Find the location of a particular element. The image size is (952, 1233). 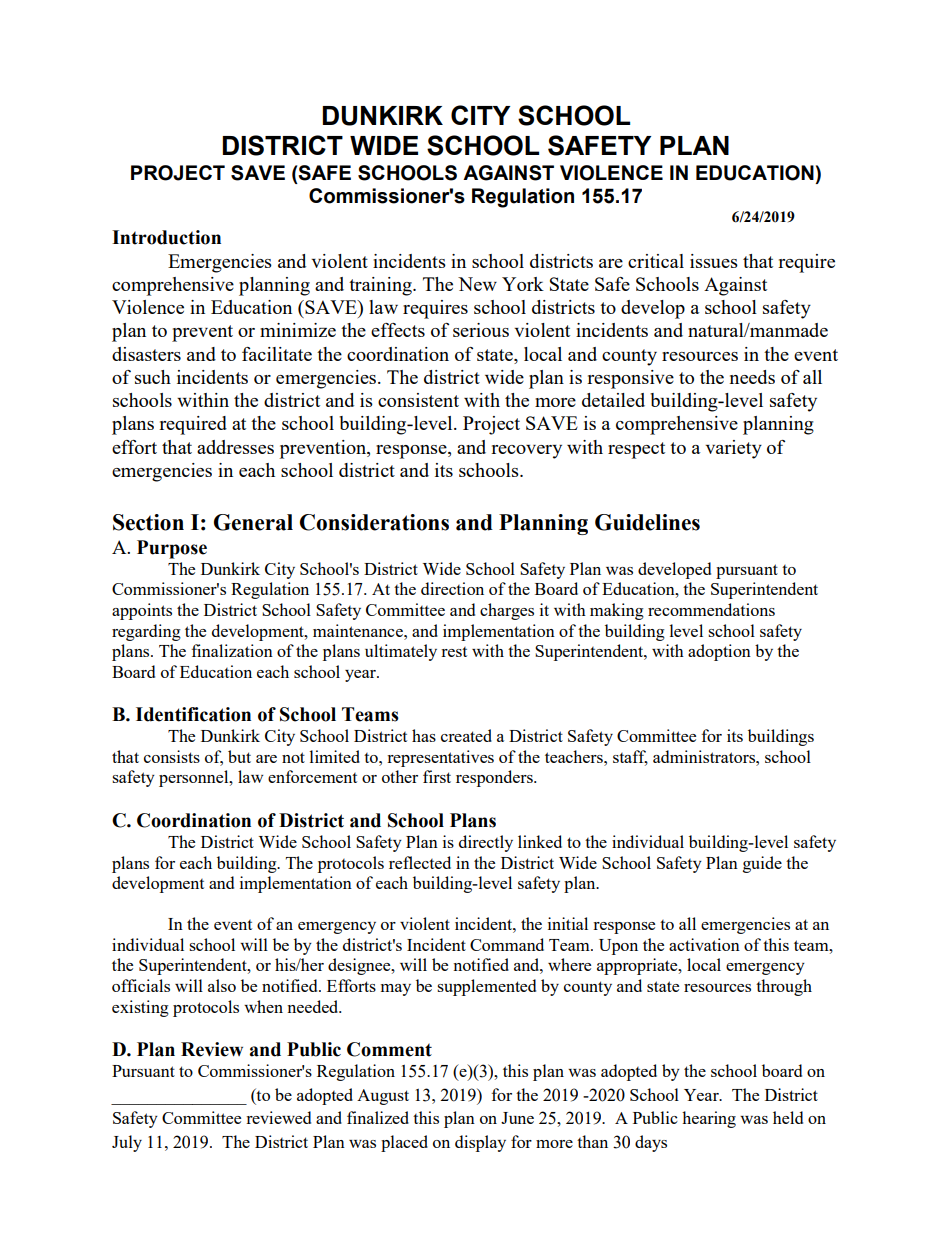

issues is located at coordinates (714, 261).
